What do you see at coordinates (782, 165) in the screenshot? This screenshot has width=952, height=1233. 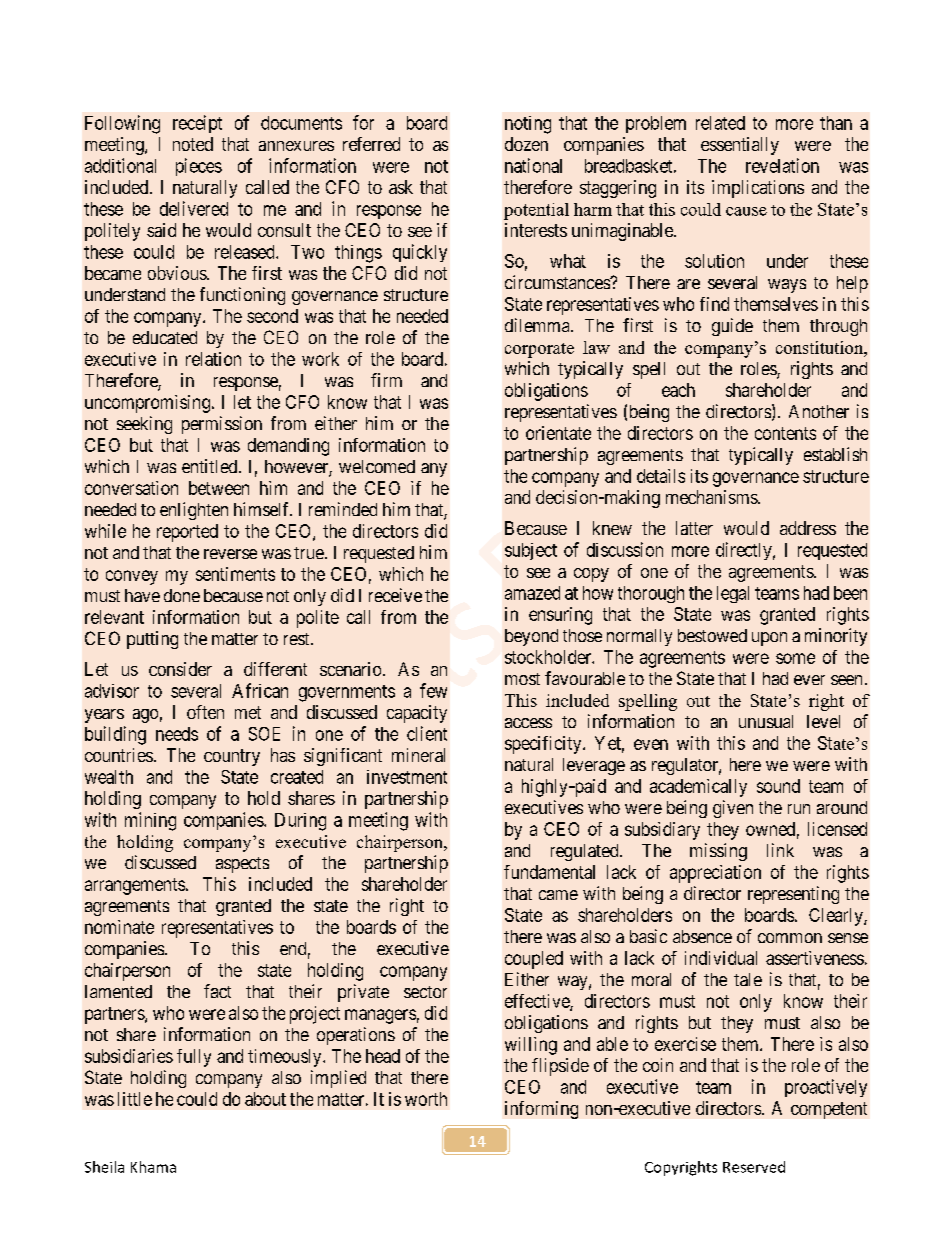 I see `revelation` at bounding box center [782, 165].
